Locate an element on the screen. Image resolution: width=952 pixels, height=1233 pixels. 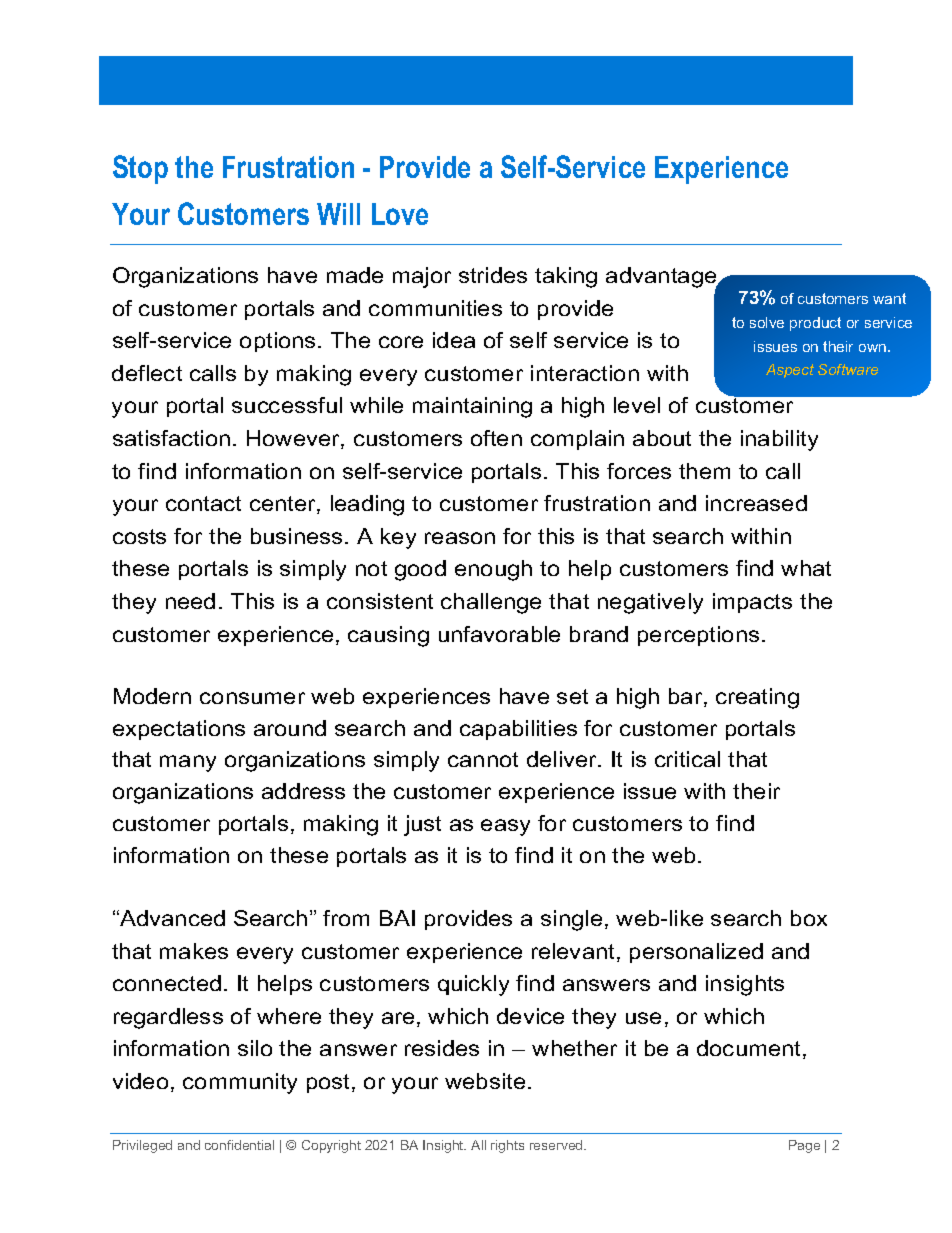
single is located at coordinates (571, 920).
